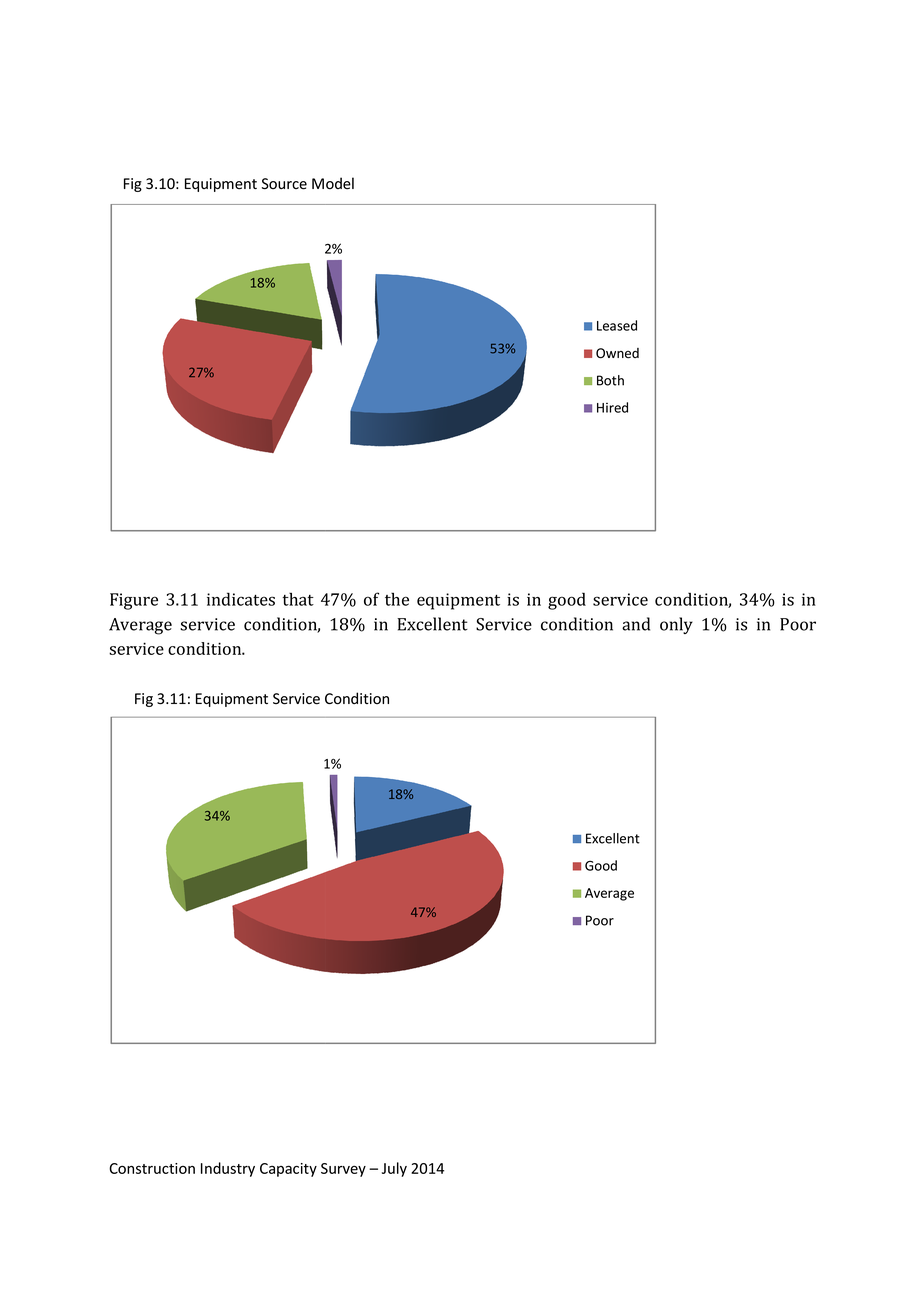 Image resolution: width=924 pixels, height=1308 pixels. What do you see at coordinates (617, 353) in the screenshot?
I see `Owned` at bounding box center [617, 353].
